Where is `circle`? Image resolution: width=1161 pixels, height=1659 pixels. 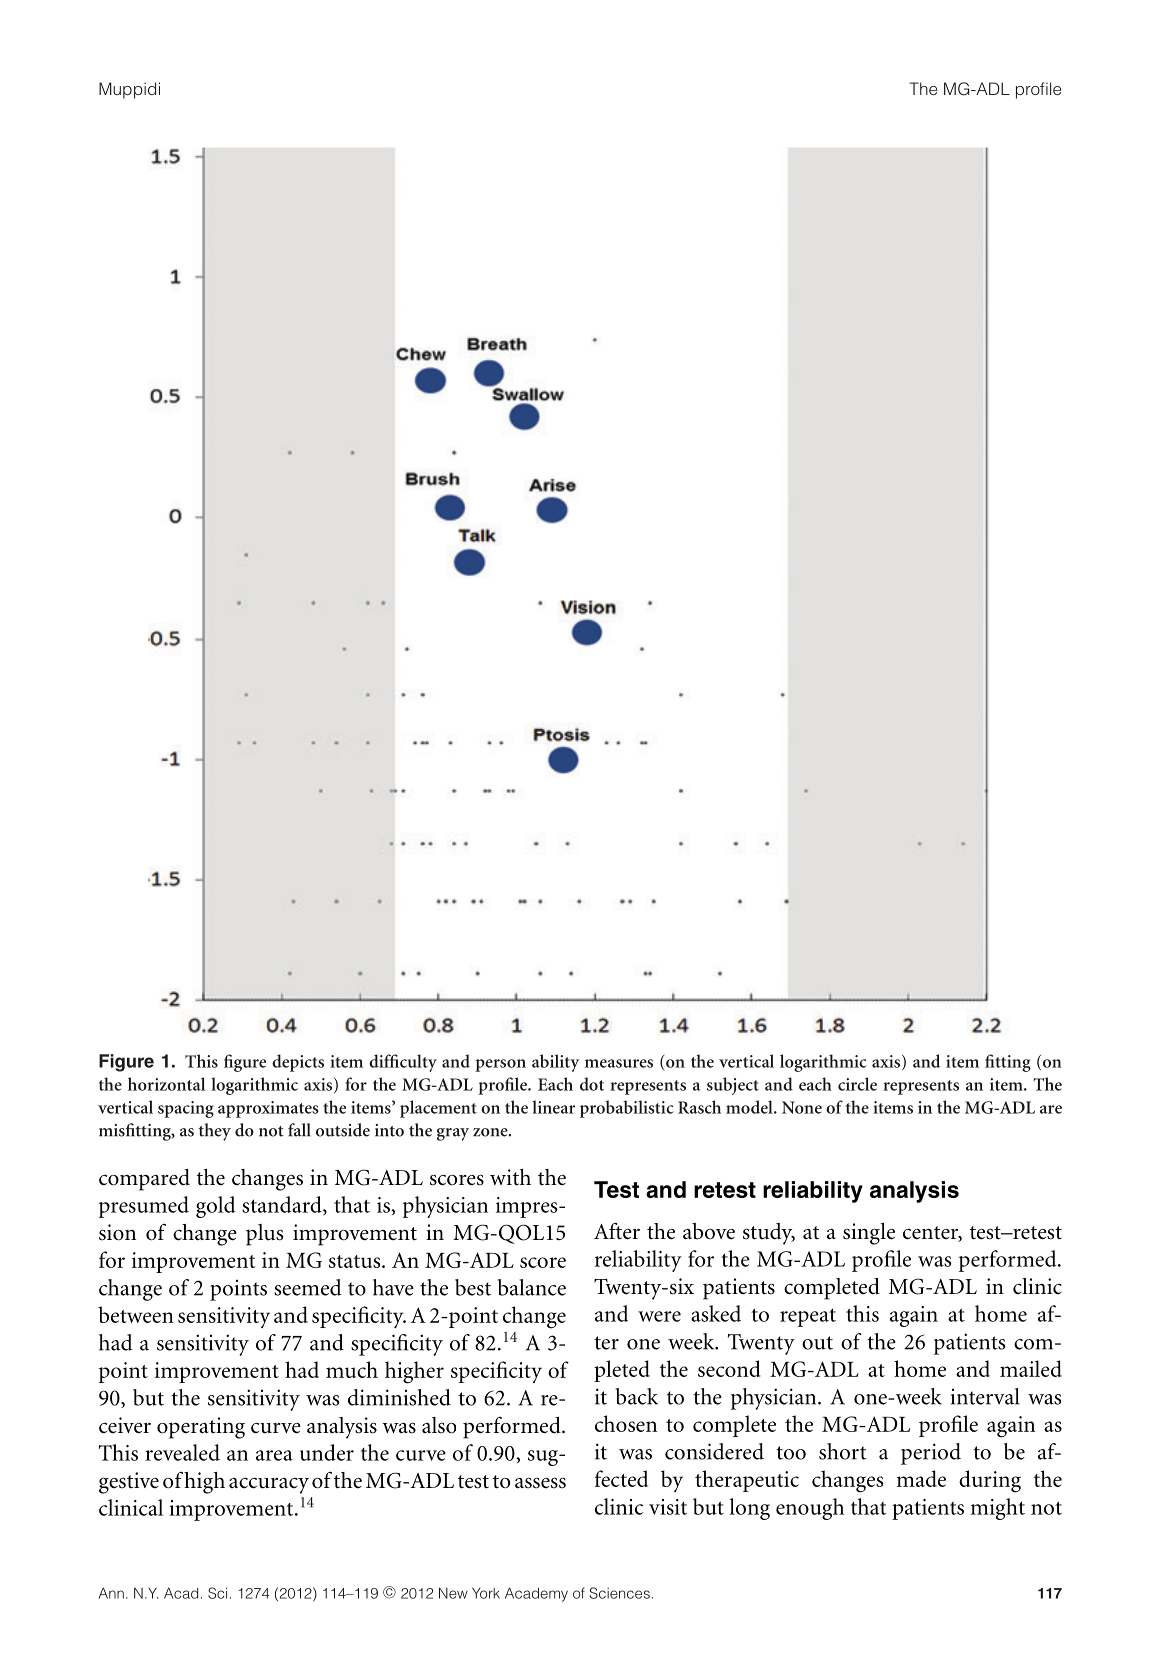 circle is located at coordinates (857, 1084).
